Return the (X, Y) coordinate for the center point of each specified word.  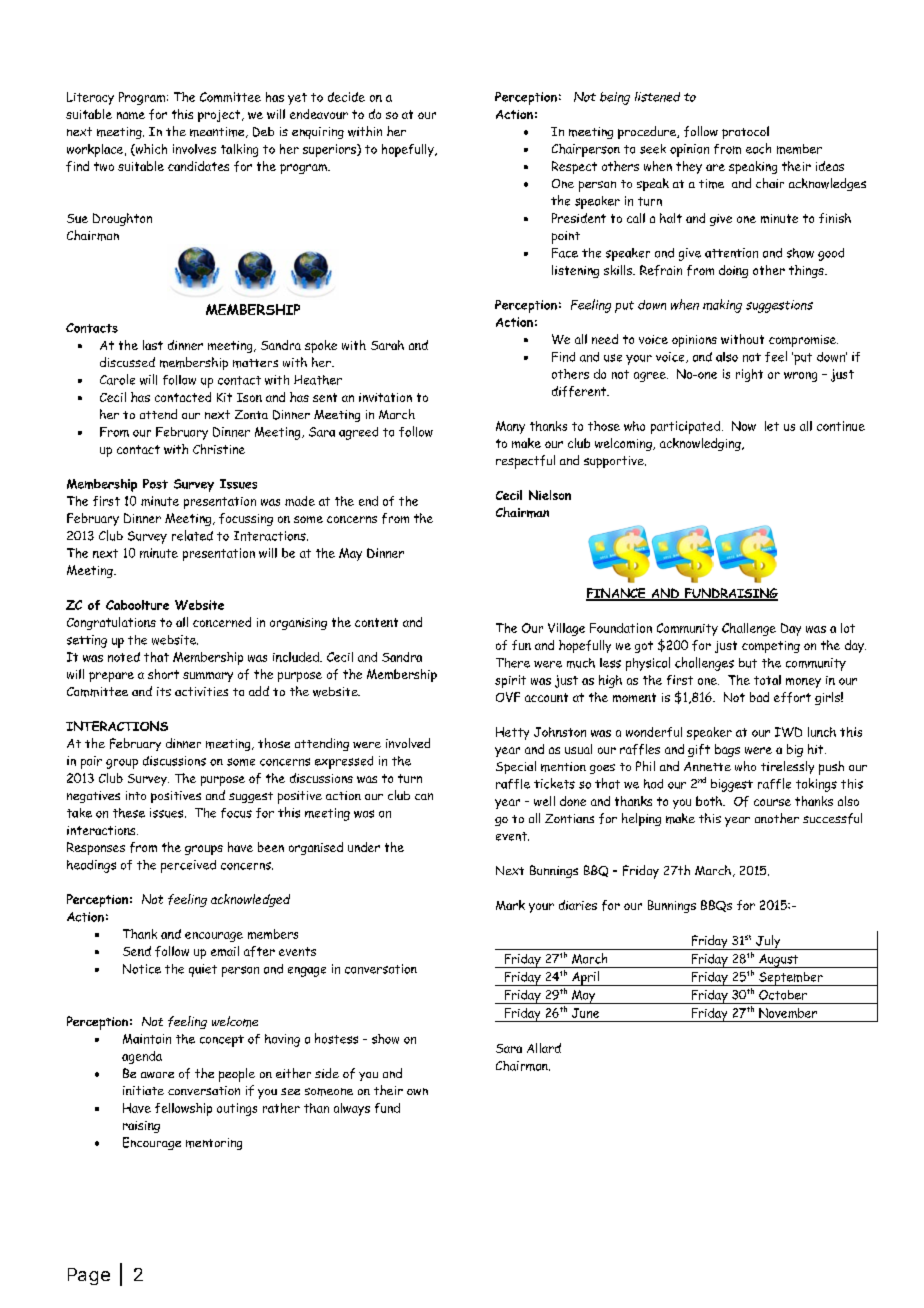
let (772, 426)
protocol (745, 132)
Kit (224, 397)
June (585, 1013)
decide (346, 97)
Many (510, 427)
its (164, 691)
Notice (142, 969)
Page (89, 1276)
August (779, 961)
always (352, 1109)
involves (194, 149)
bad (759, 697)
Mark (510, 905)
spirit (510, 681)
